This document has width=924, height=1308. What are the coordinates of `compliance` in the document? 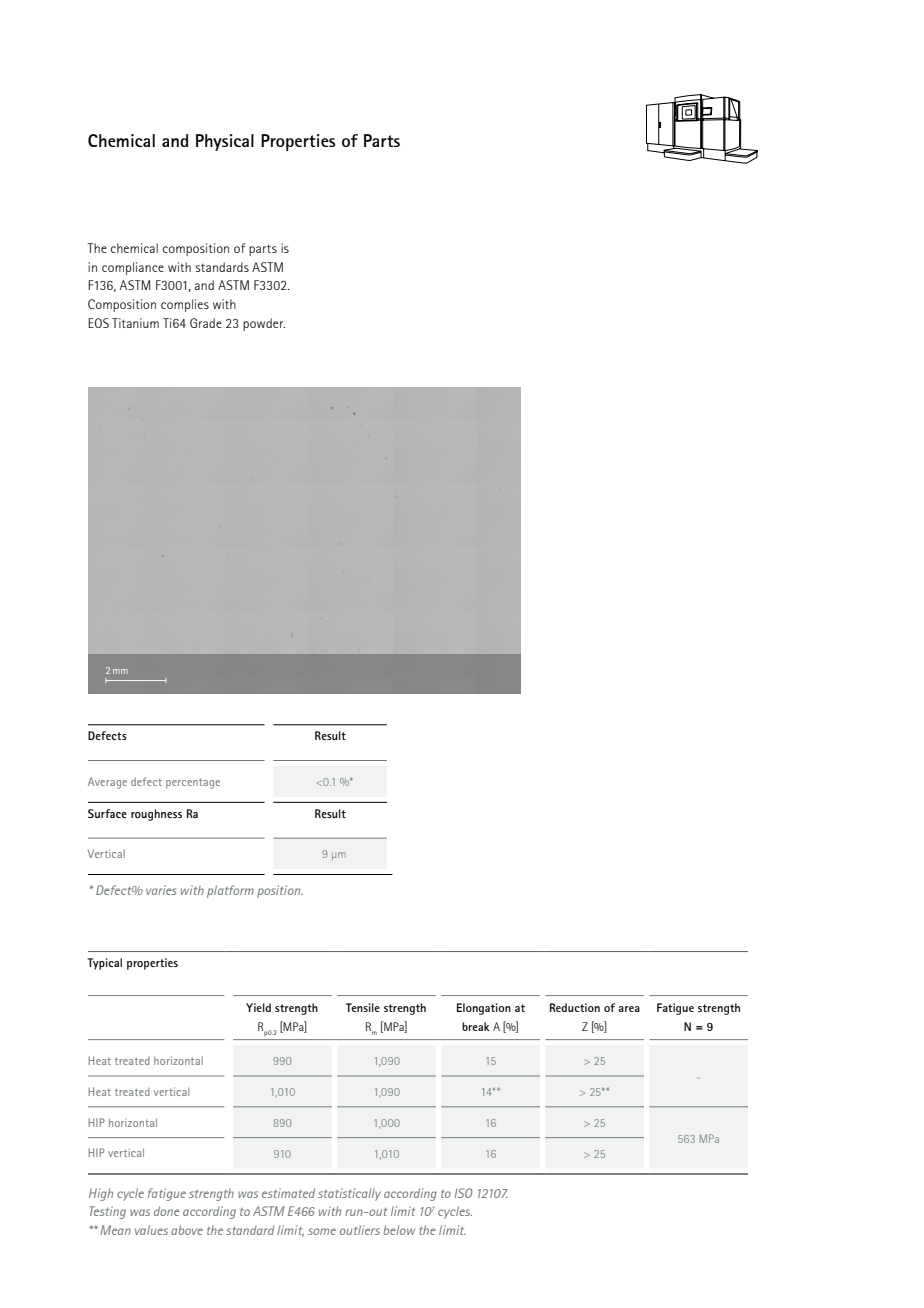 It's located at (133, 268).
